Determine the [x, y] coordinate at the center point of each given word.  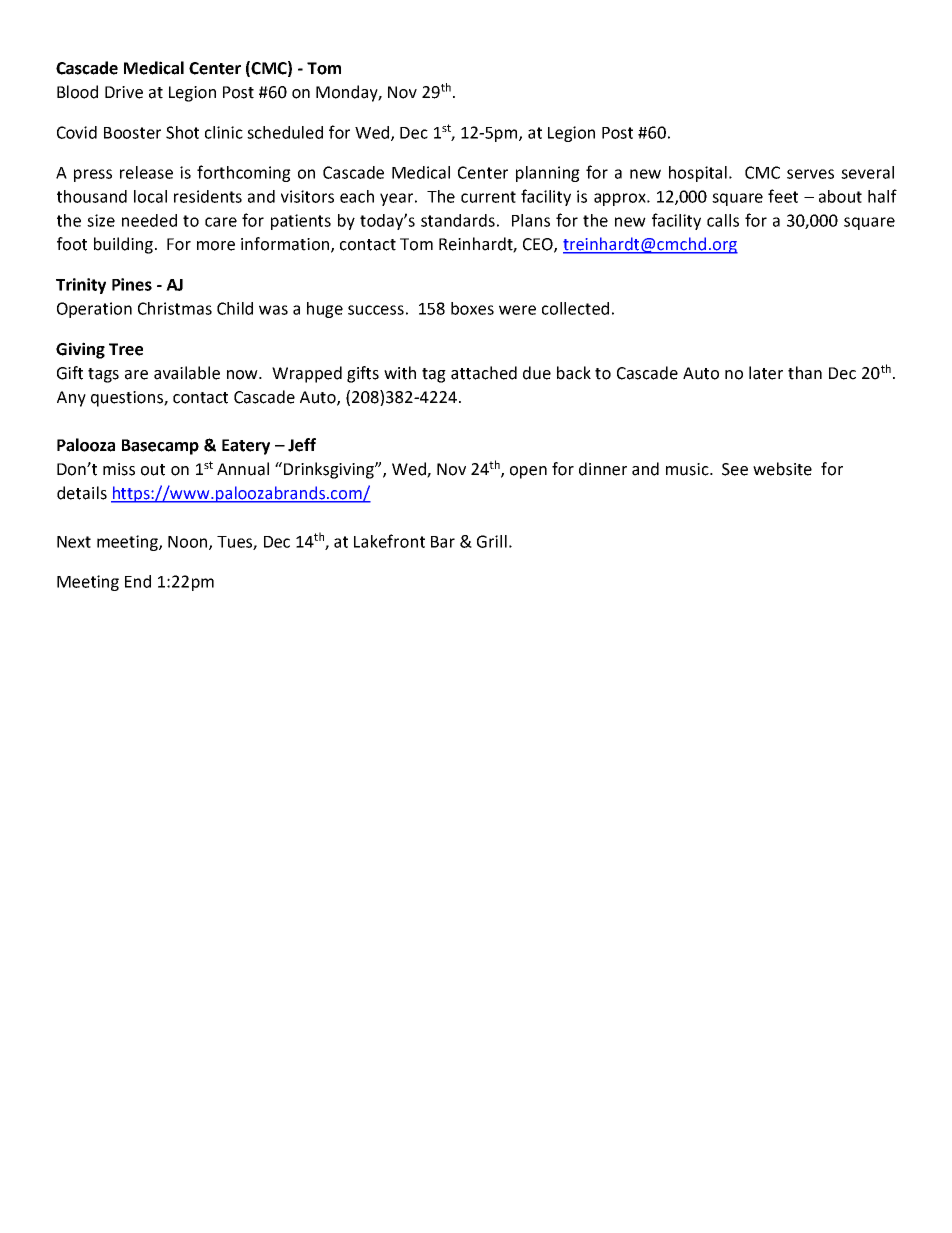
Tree [126, 349]
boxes [472, 308]
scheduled [285, 132]
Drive [124, 92]
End [138, 581]
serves [810, 174]
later [766, 373]
